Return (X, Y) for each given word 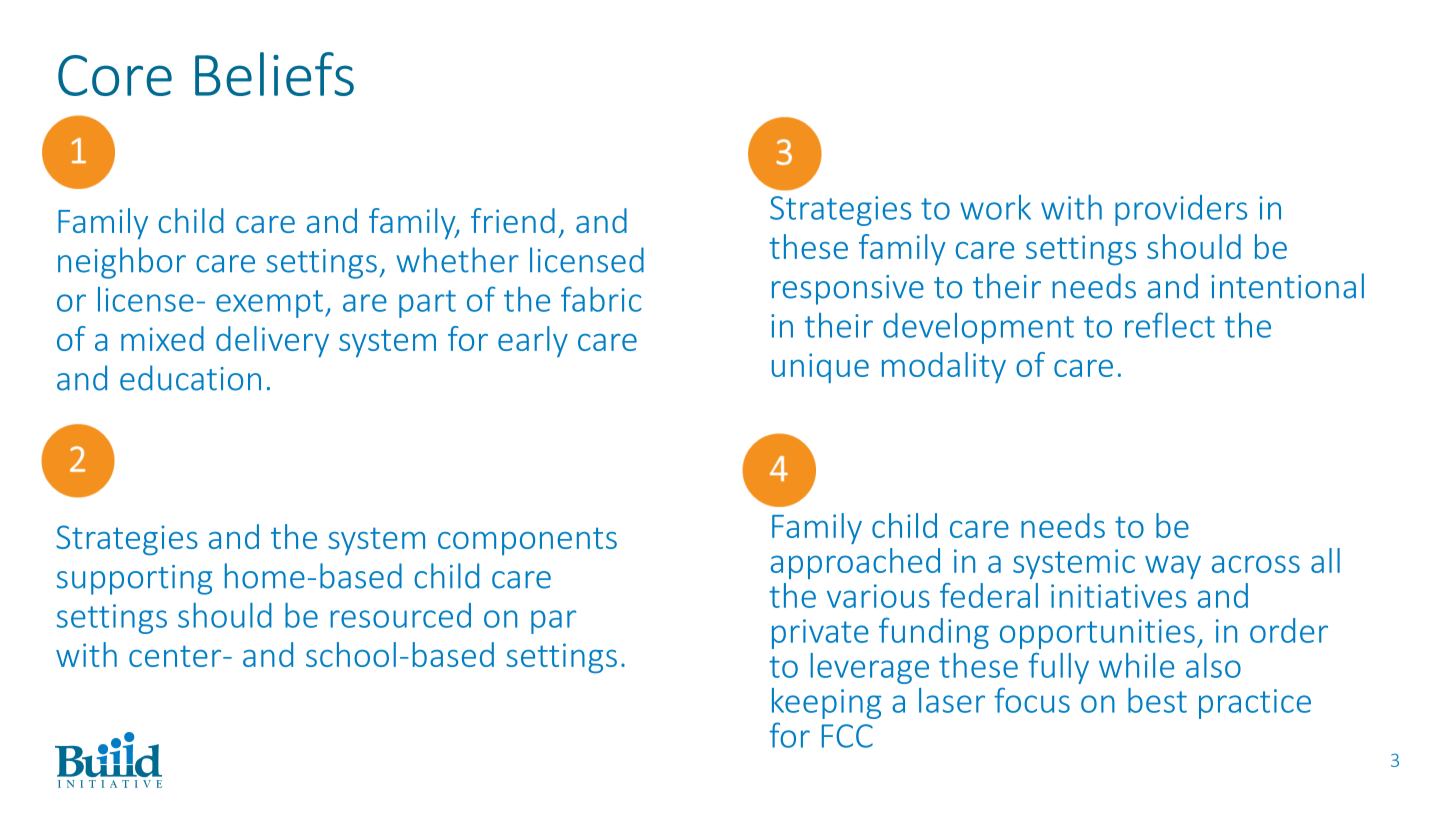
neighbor (122, 263)
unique (820, 368)
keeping (826, 703)
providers (1181, 210)
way (1173, 567)
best (1157, 700)
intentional (1287, 286)
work (995, 207)
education (190, 378)
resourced (400, 615)
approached (855, 563)
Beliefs (274, 74)
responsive (848, 290)
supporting (134, 580)
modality (944, 367)
